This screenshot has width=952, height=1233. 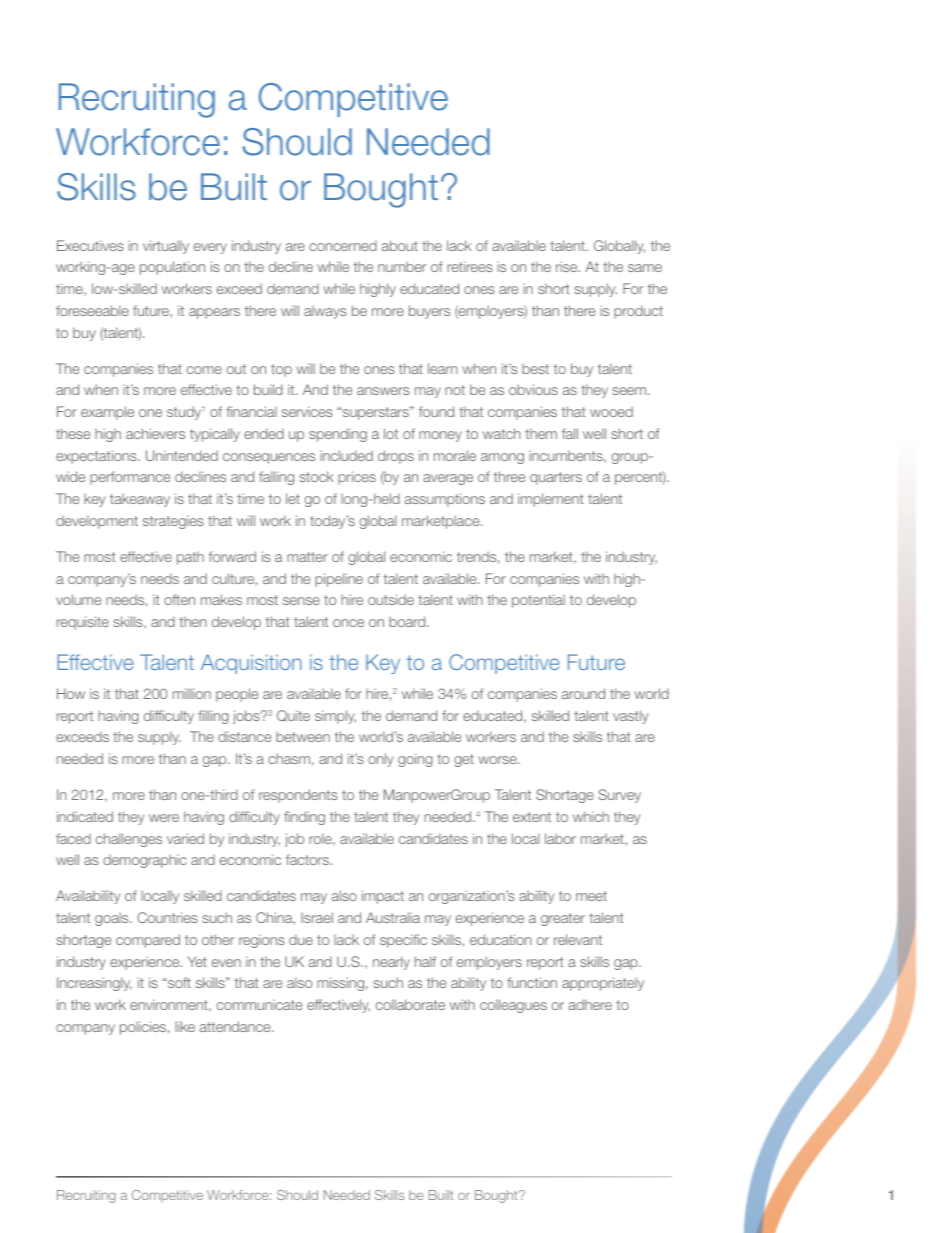 What do you see at coordinates (538, 601) in the screenshot?
I see `potential` at bounding box center [538, 601].
